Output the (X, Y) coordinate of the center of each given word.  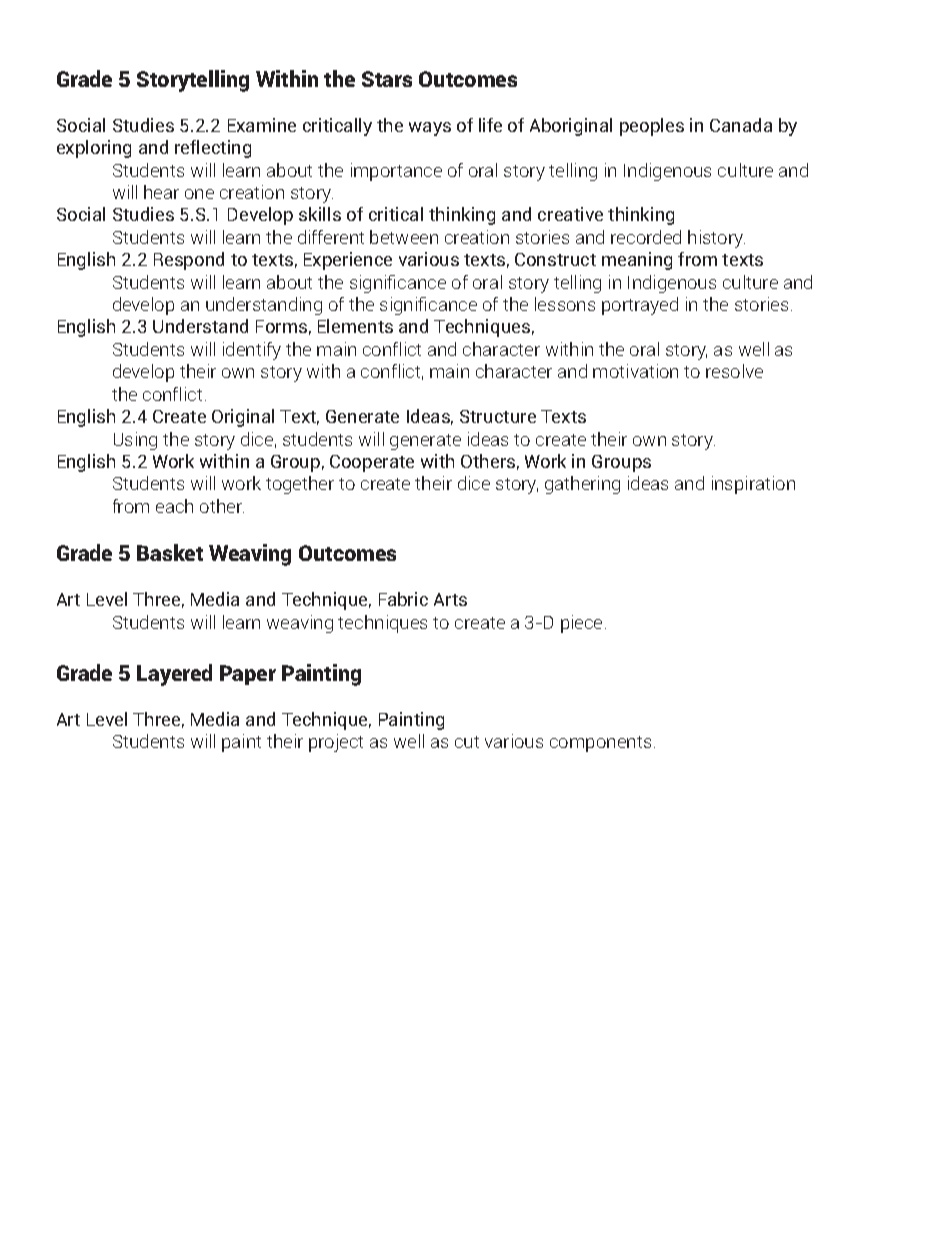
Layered (174, 675)
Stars (387, 79)
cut (467, 742)
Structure (498, 416)
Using (135, 441)
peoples (652, 127)
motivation (635, 371)
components (600, 744)
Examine (262, 125)
